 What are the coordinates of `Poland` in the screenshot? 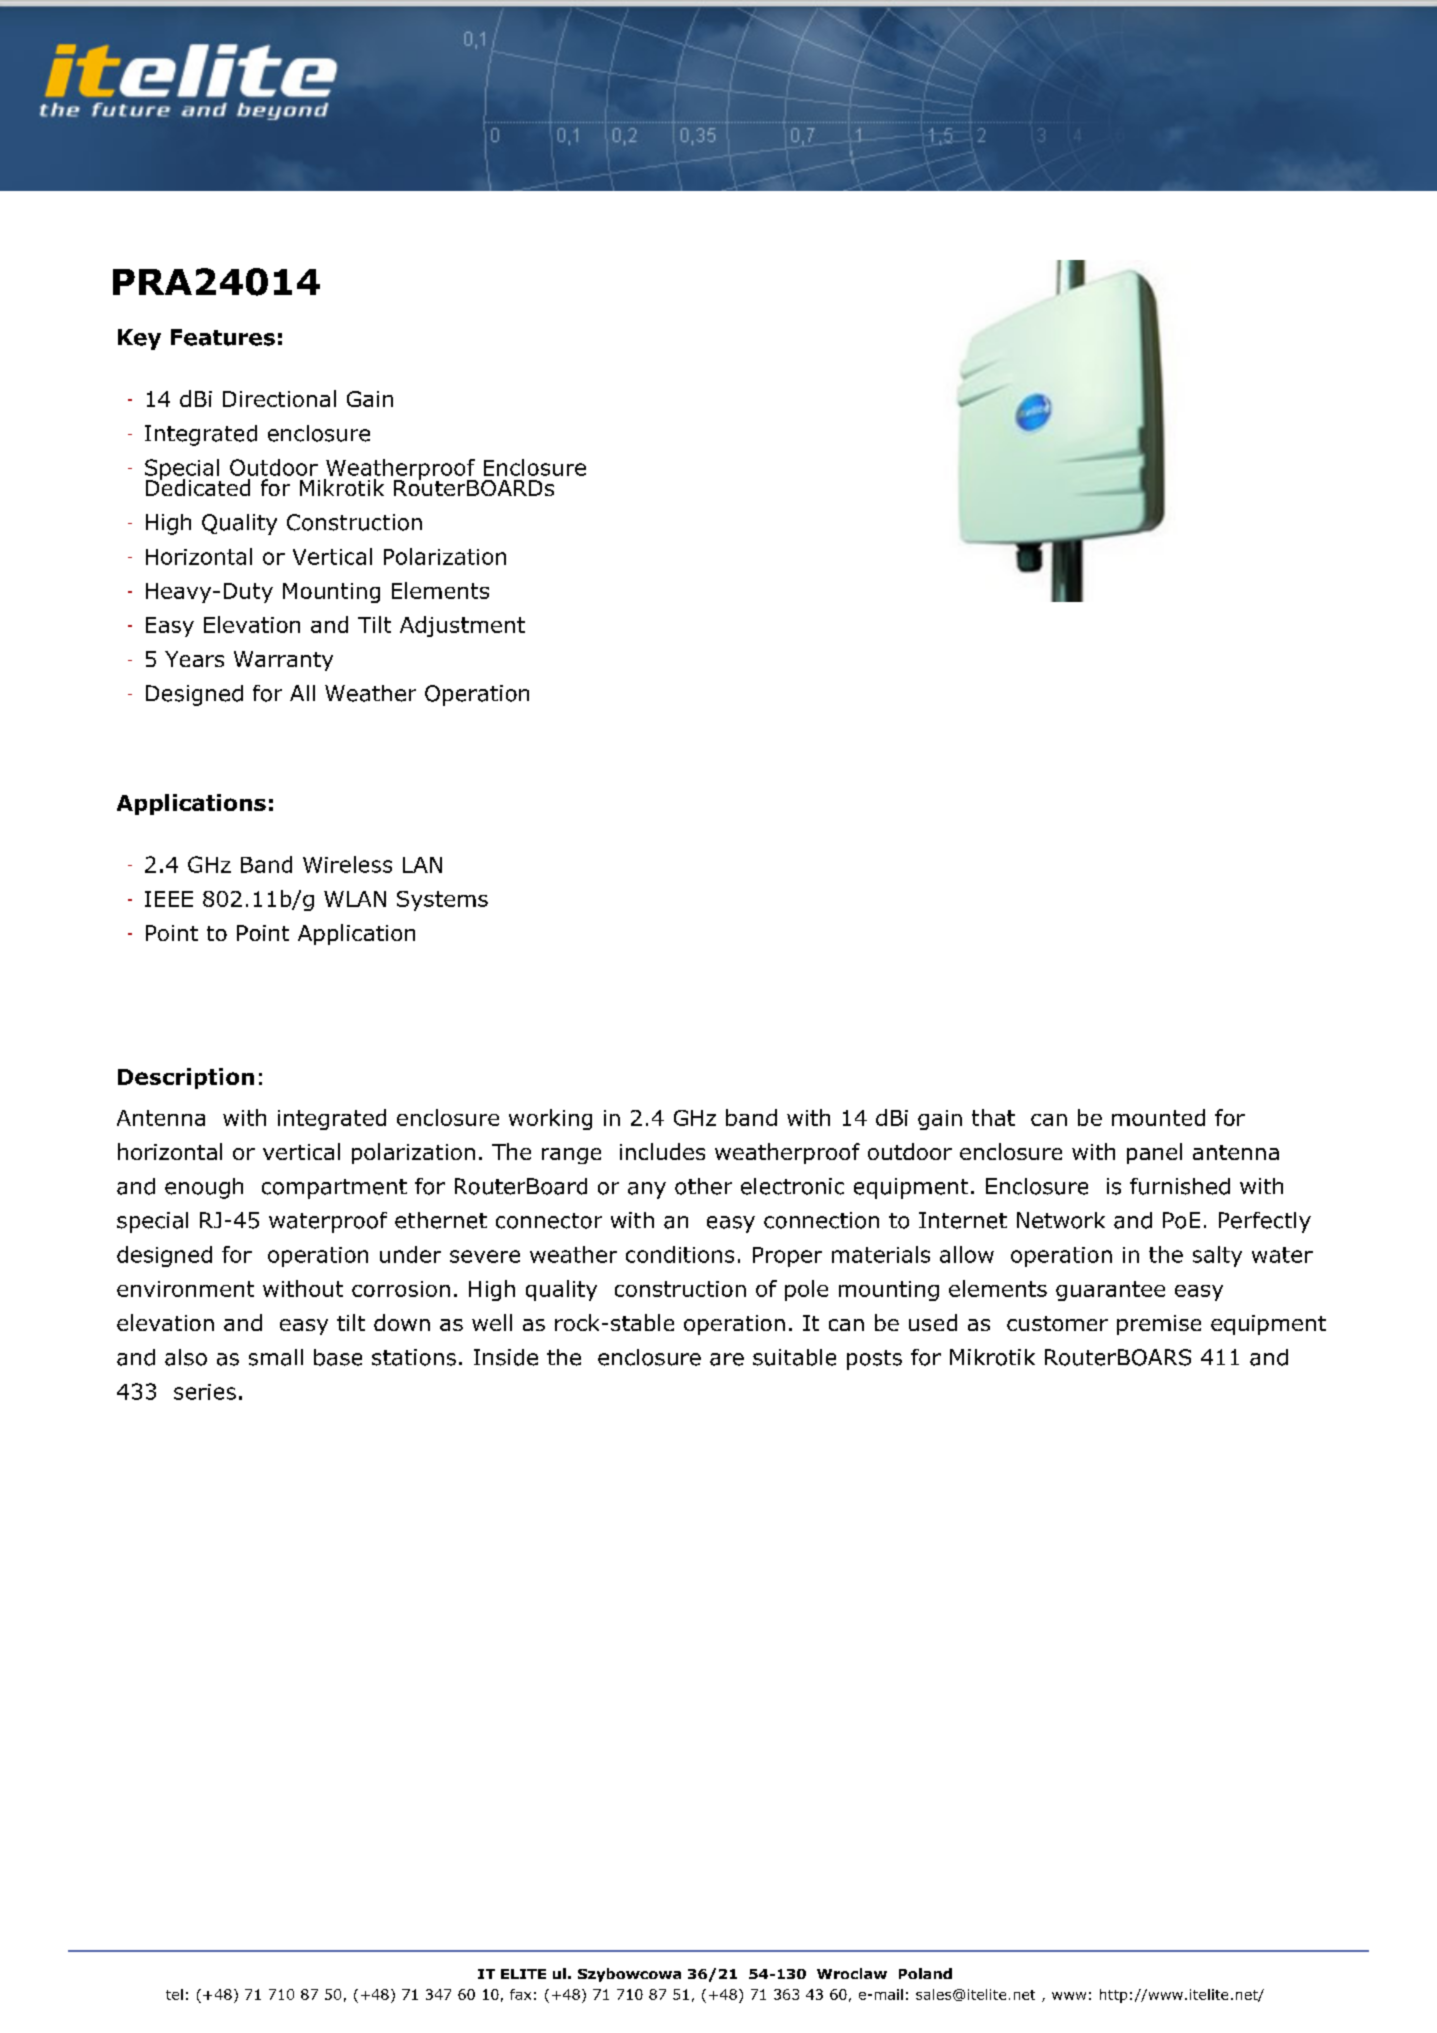 It's located at (925, 1973).
